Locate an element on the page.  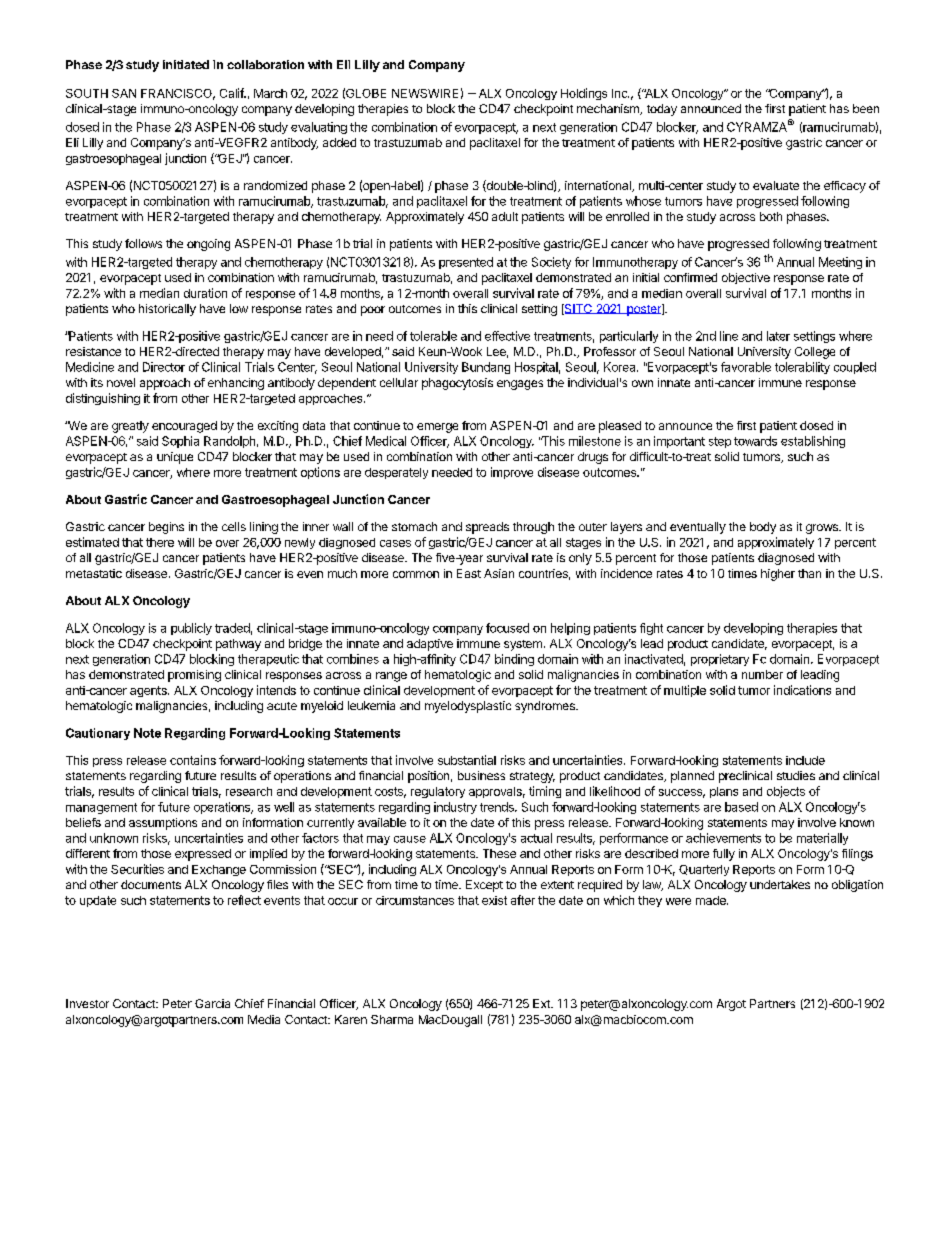
favorable is located at coordinates (746, 367).
